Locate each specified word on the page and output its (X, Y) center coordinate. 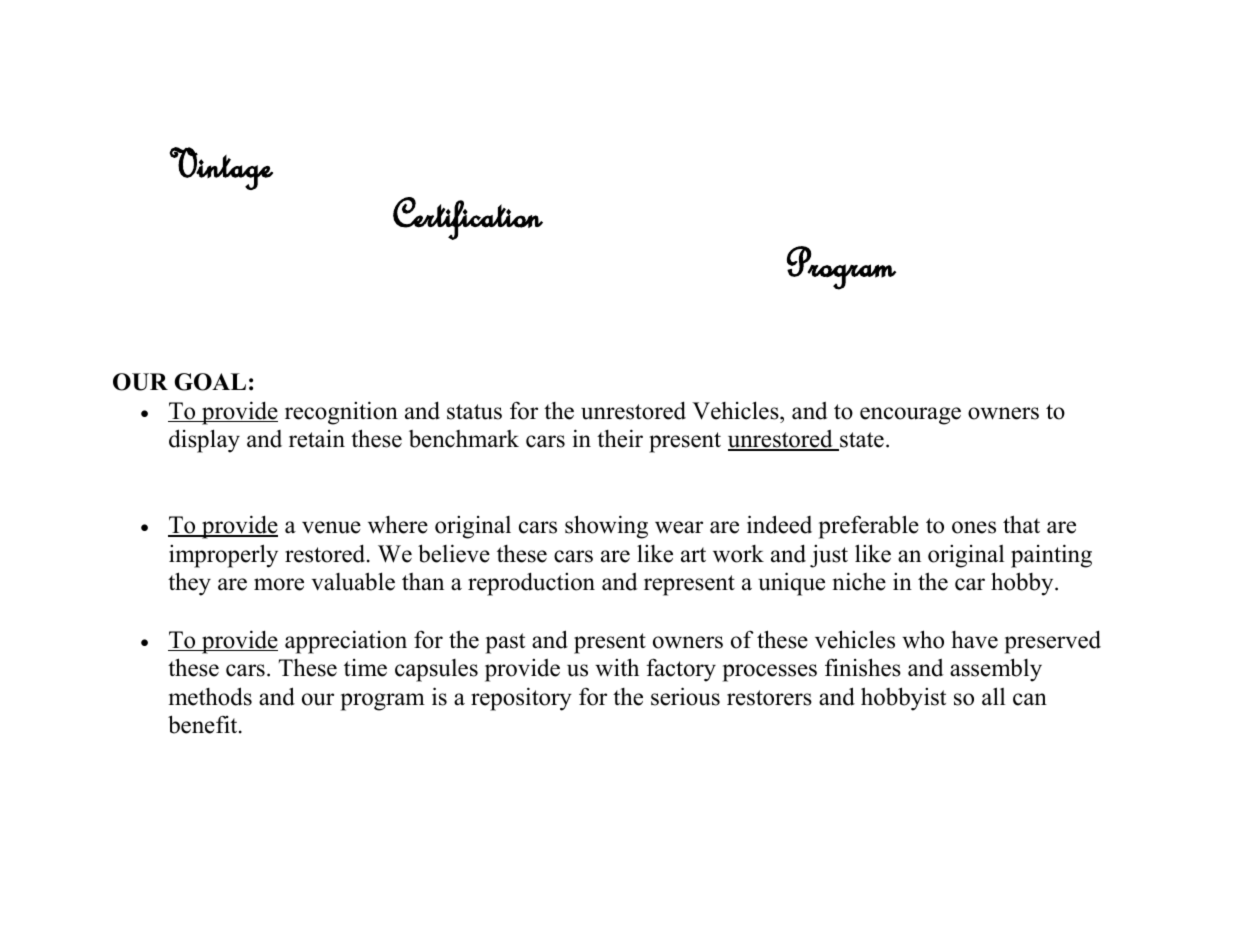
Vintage (221, 168)
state (861, 441)
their (620, 438)
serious (685, 696)
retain (317, 439)
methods (210, 696)
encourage (910, 416)
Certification (468, 218)
